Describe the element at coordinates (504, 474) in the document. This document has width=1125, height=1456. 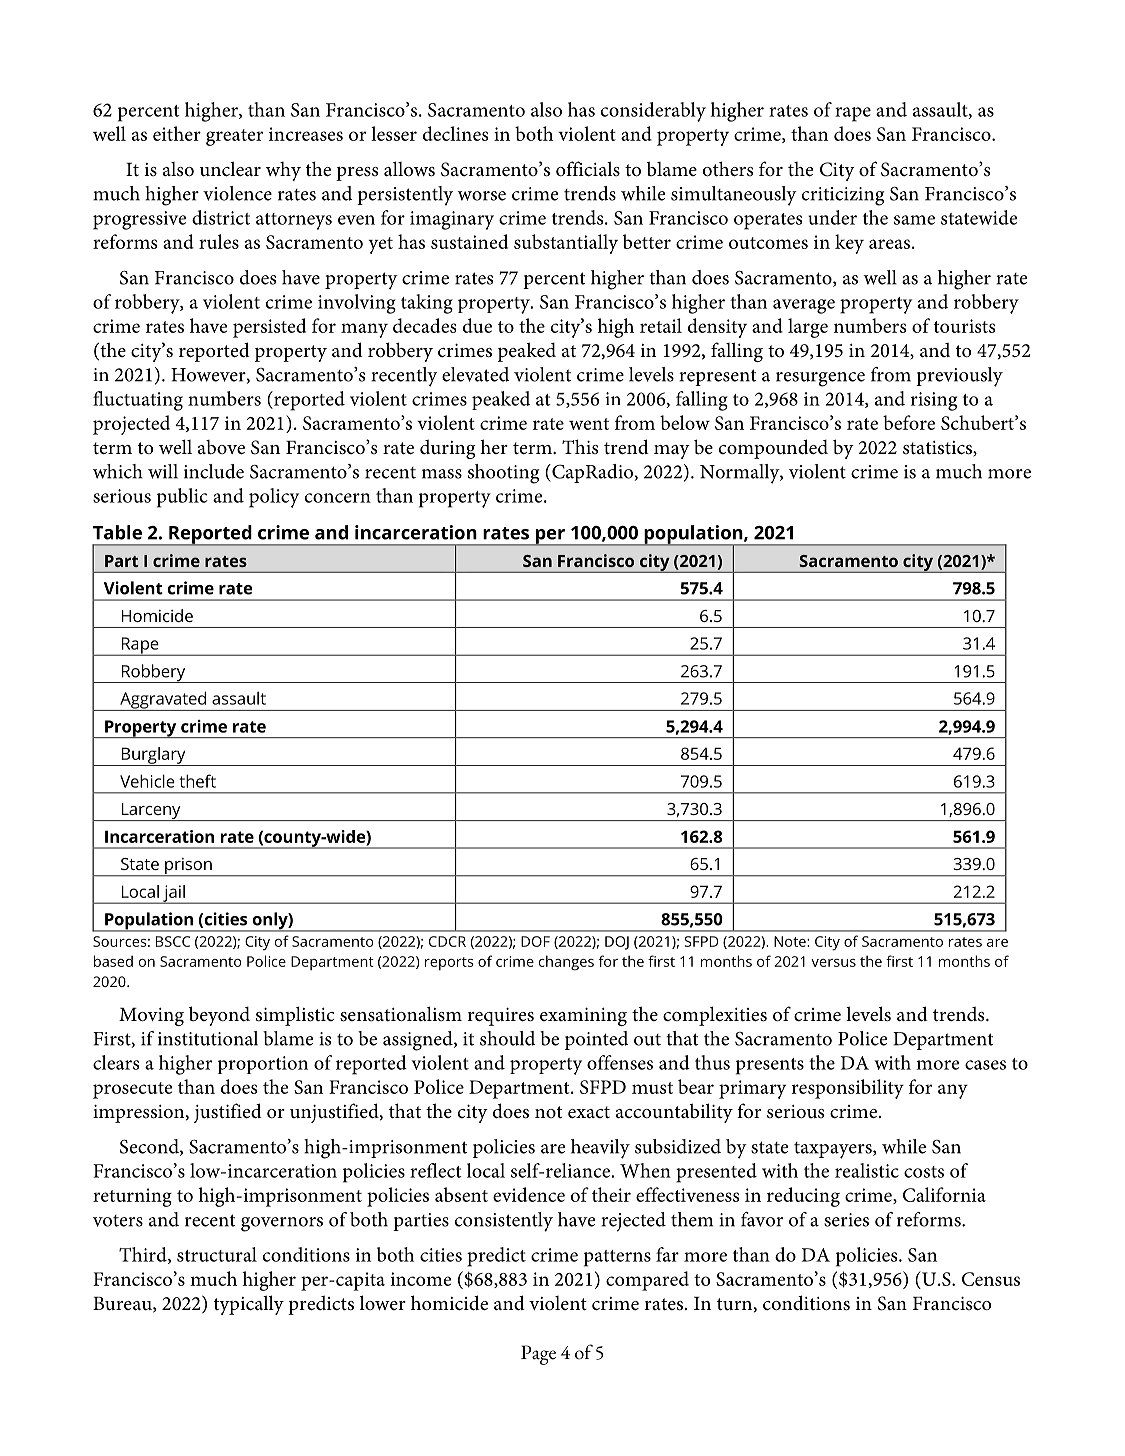
I see `shooting` at that location.
